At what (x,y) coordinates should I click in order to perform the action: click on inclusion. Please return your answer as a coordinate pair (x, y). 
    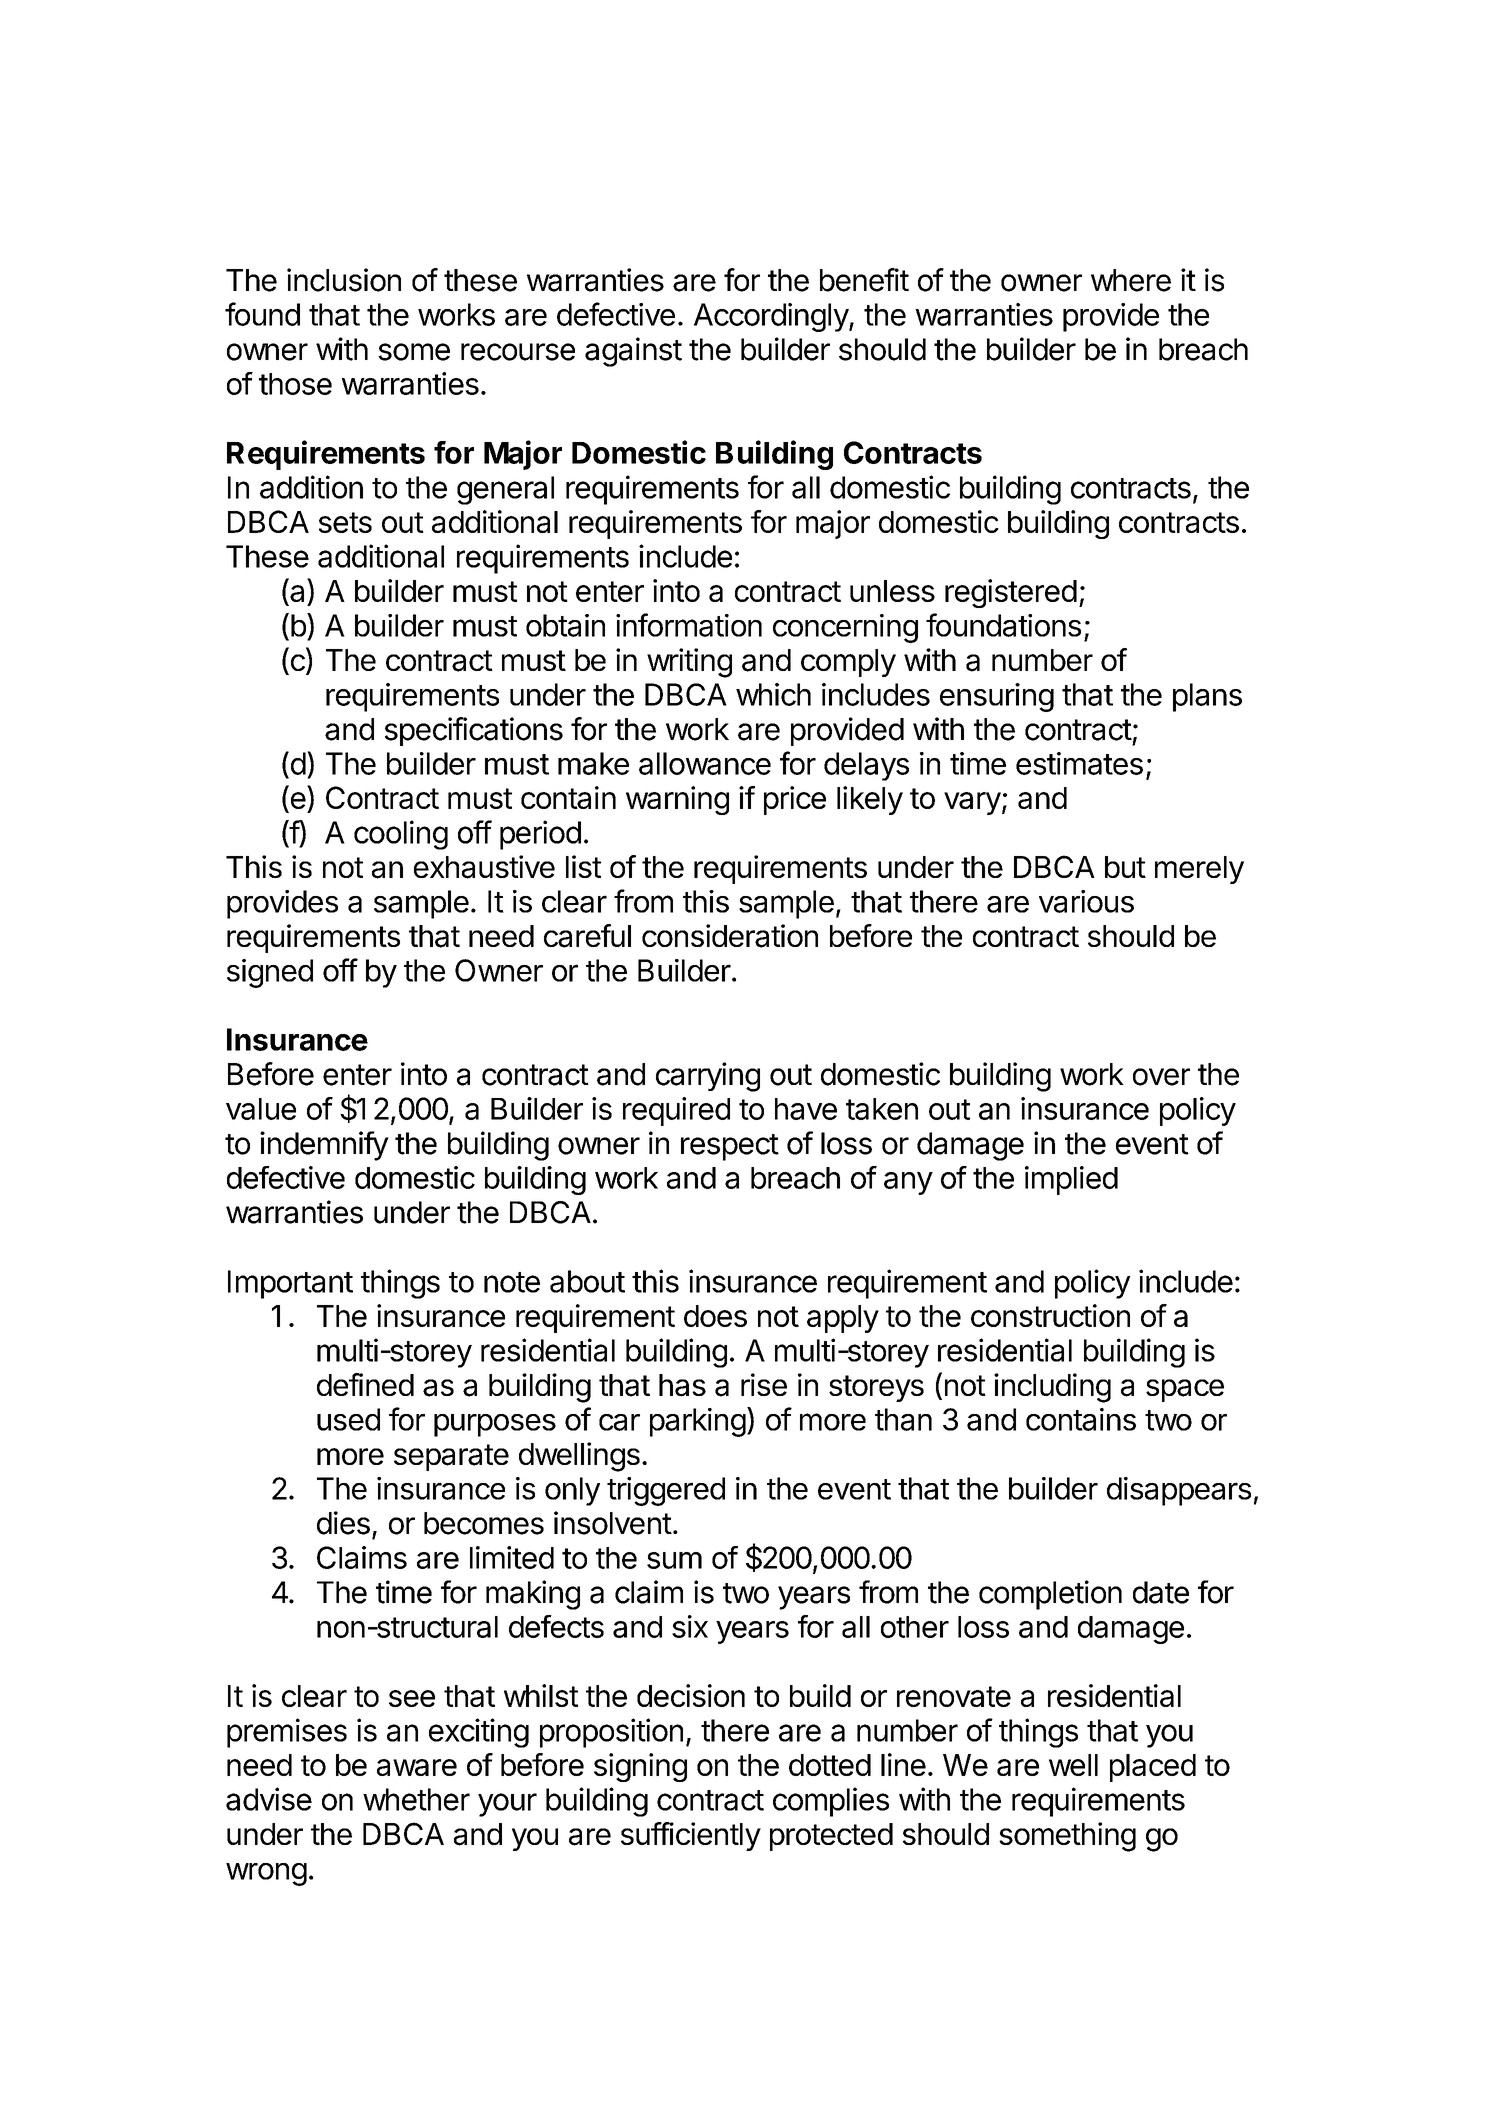
    Looking at the image, I should click on (344, 280).
